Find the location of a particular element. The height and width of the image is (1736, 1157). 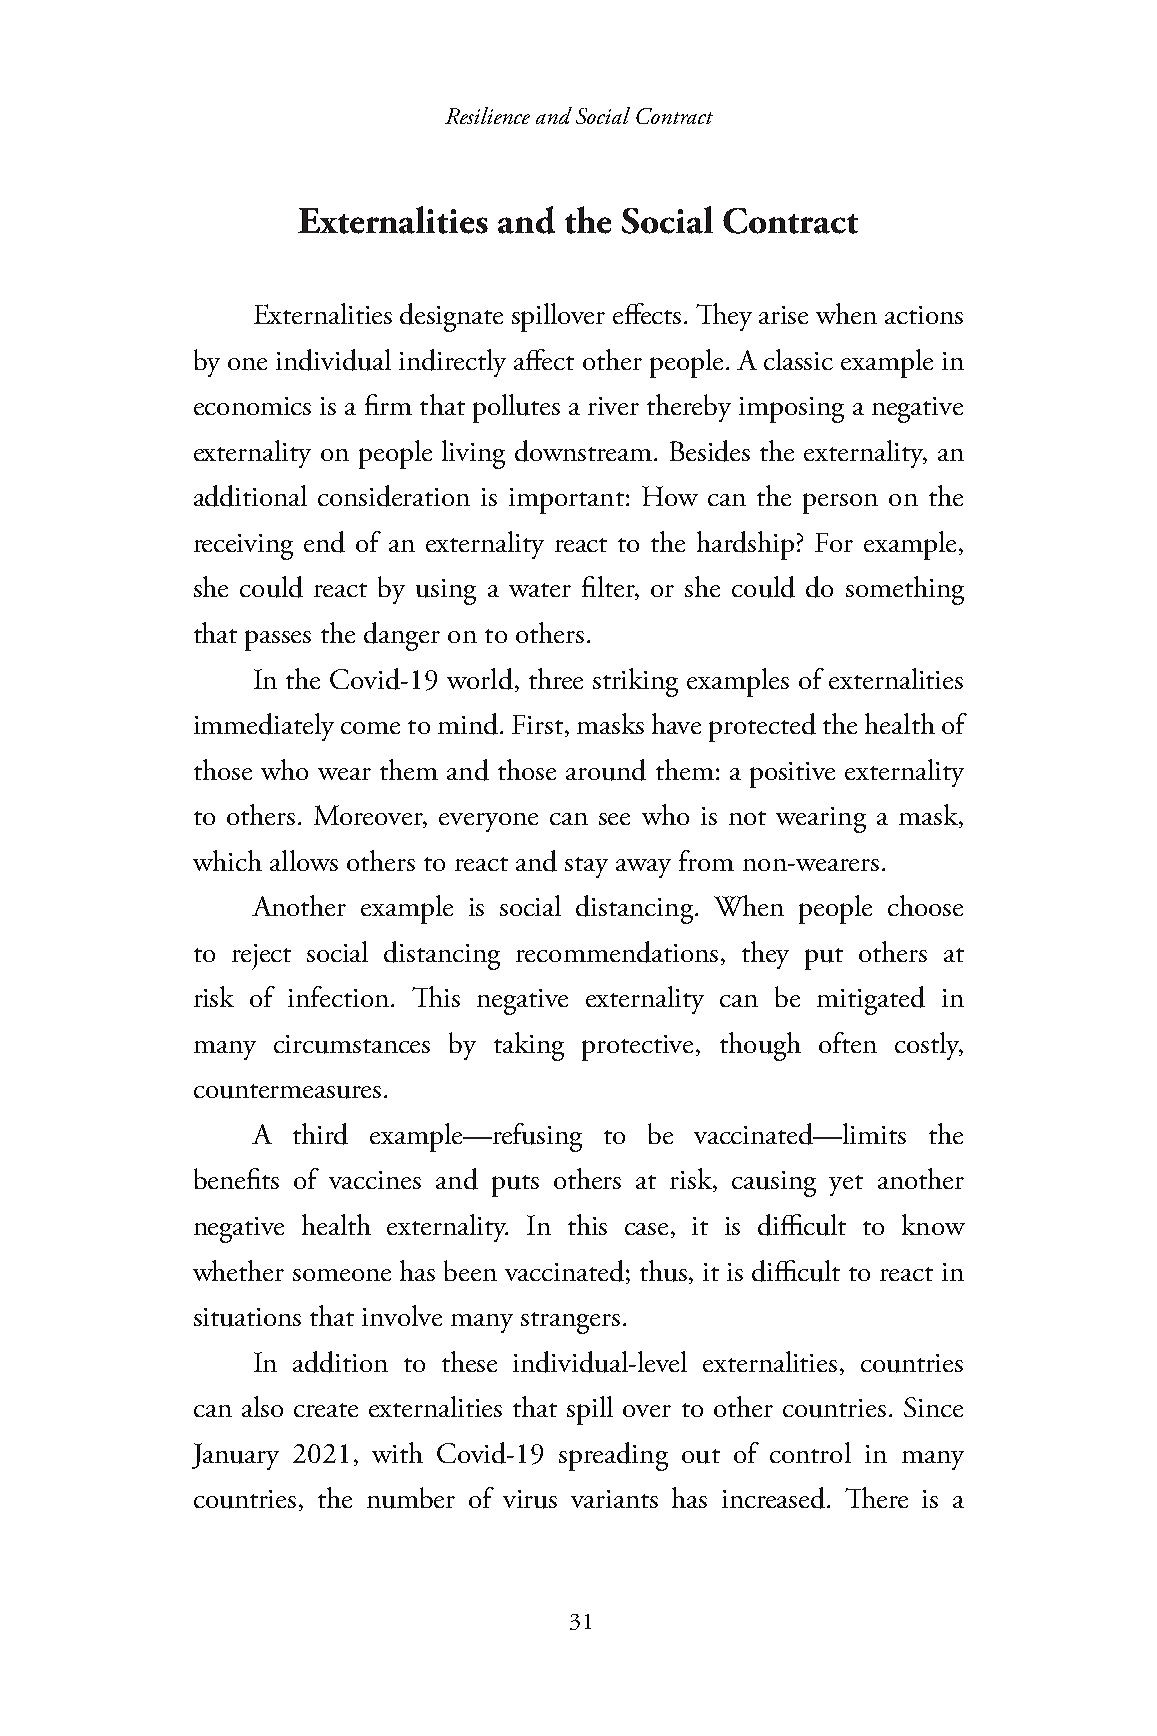

create is located at coordinates (326, 1410).
